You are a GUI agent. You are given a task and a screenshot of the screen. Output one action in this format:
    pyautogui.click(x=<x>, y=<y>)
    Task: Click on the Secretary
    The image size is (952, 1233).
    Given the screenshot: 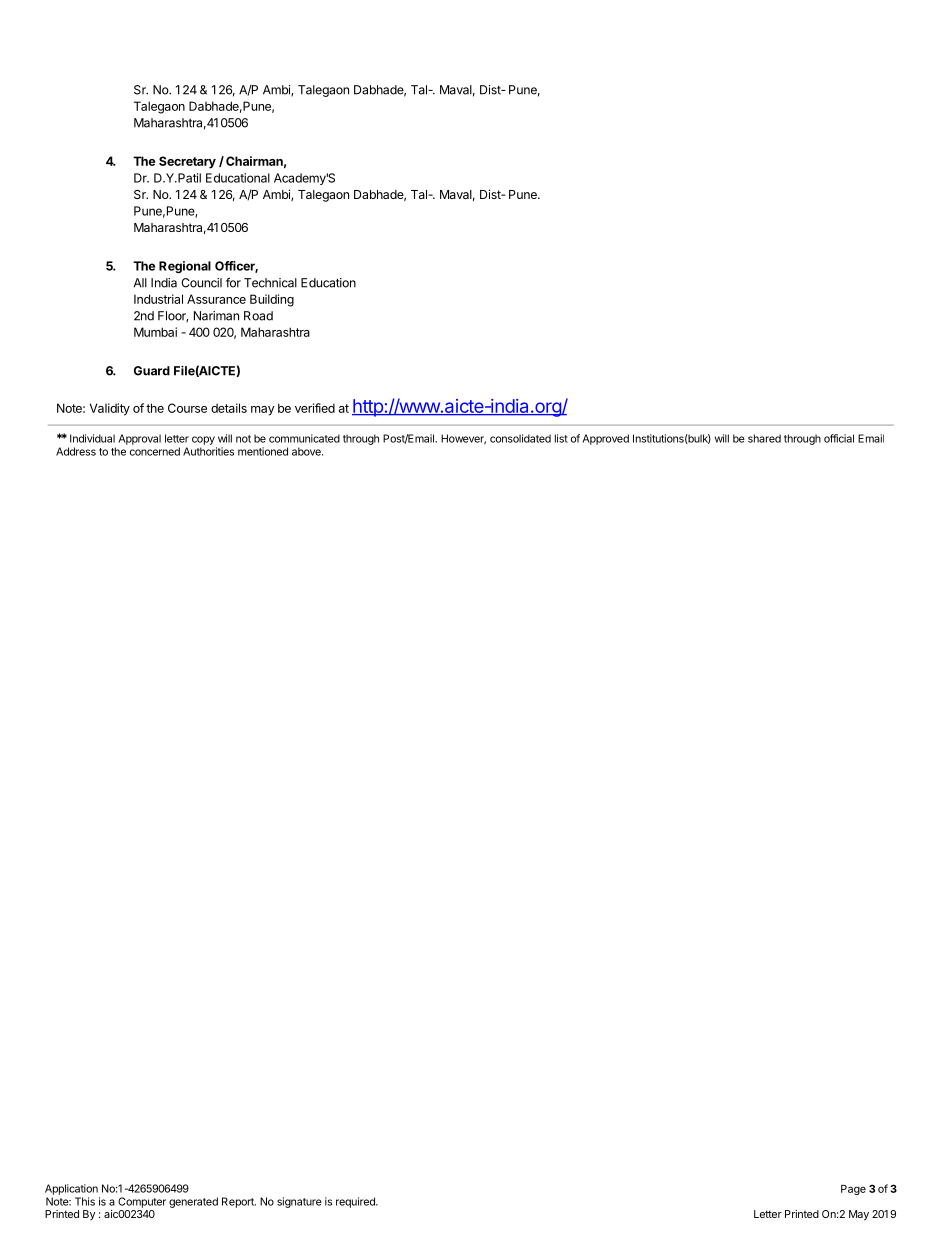 What is the action you would take?
    pyautogui.click(x=187, y=162)
